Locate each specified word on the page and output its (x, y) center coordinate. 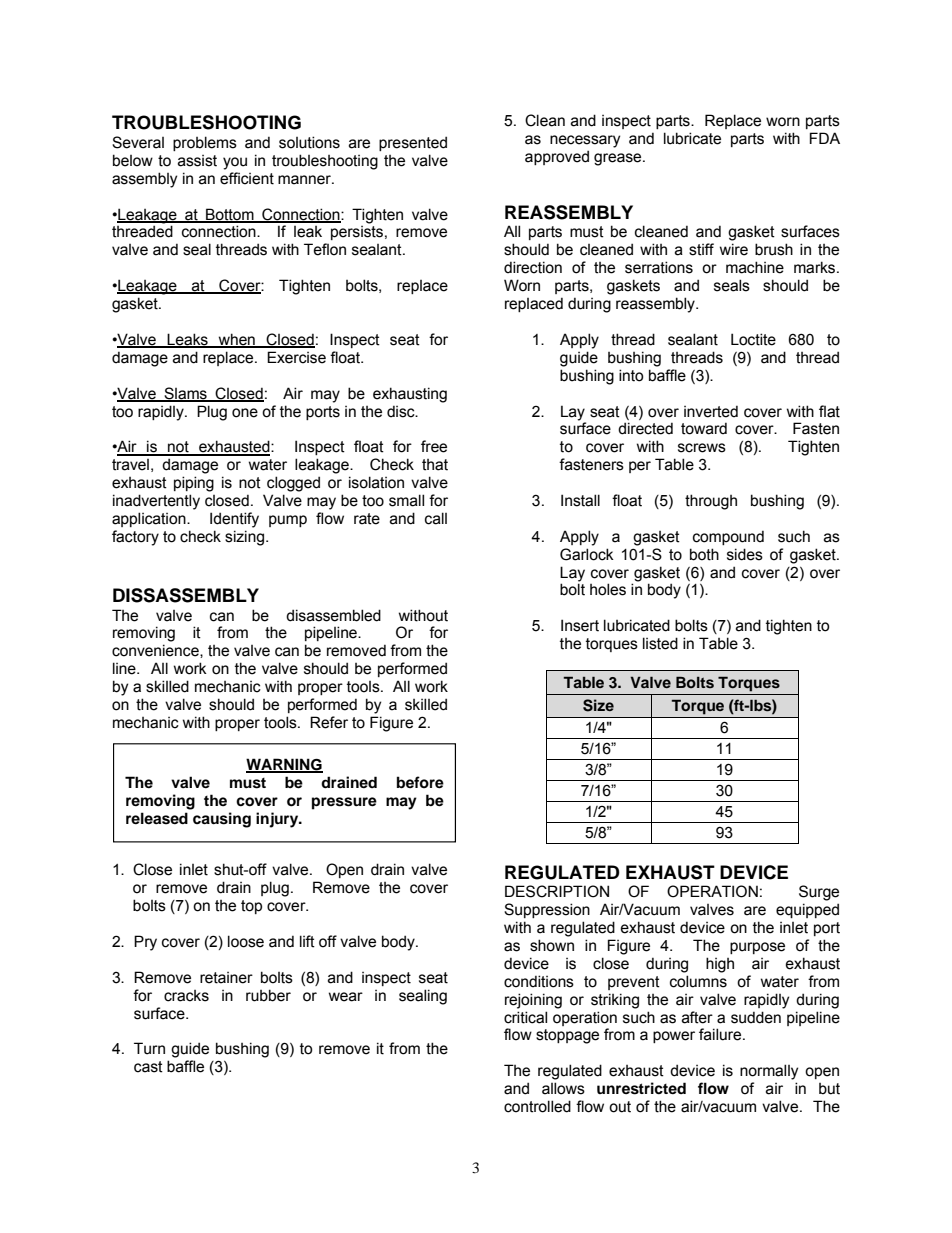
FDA (825, 138)
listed (660, 643)
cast (148, 1067)
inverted (711, 411)
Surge (819, 893)
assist (197, 161)
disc (402, 411)
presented (413, 143)
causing (222, 820)
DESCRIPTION (557, 891)
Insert (580, 625)
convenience (156, 651)
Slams (185, 394)
